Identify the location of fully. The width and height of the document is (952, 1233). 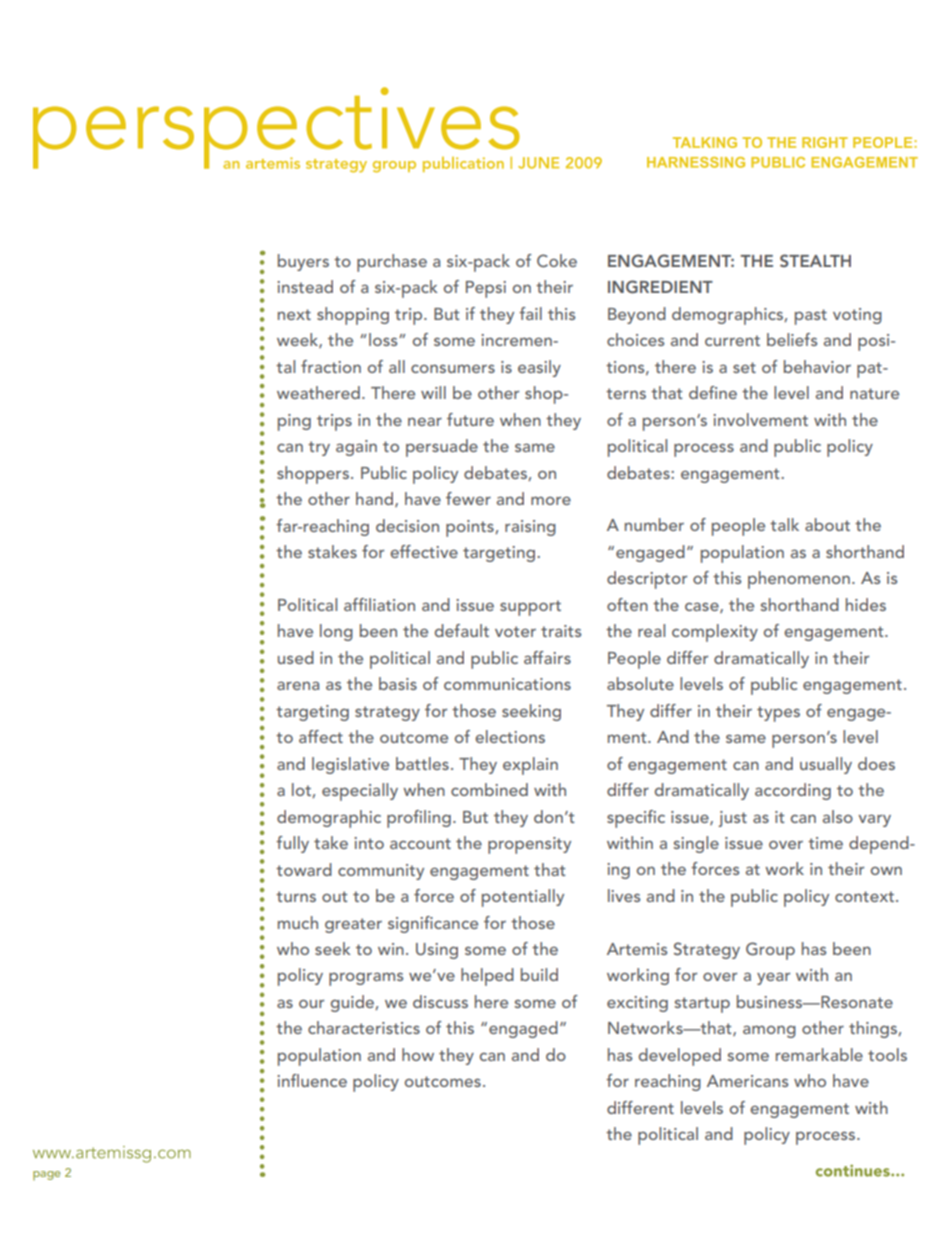
(292, 844).
